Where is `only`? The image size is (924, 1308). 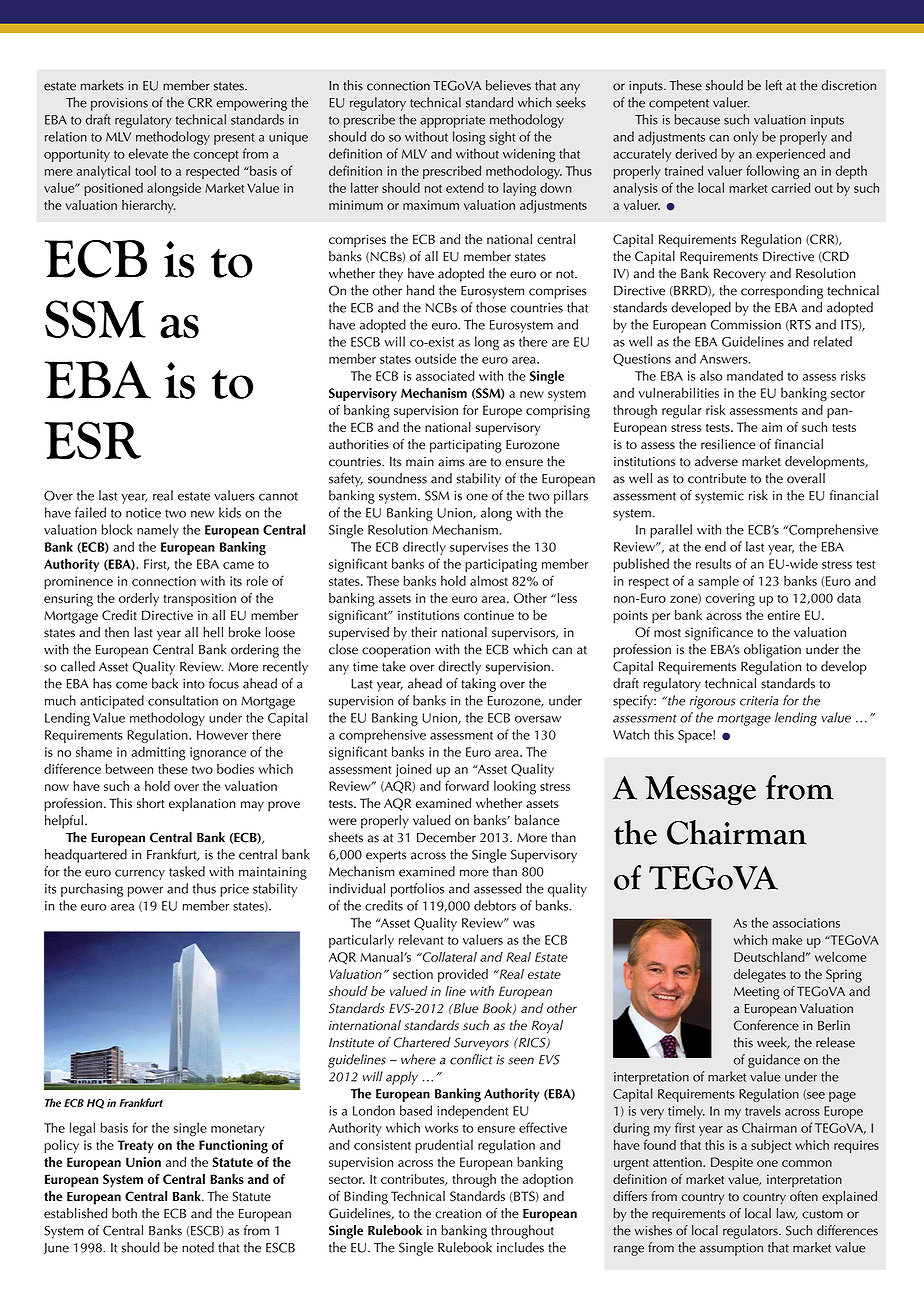 only is located at coordinates (745, 138).
